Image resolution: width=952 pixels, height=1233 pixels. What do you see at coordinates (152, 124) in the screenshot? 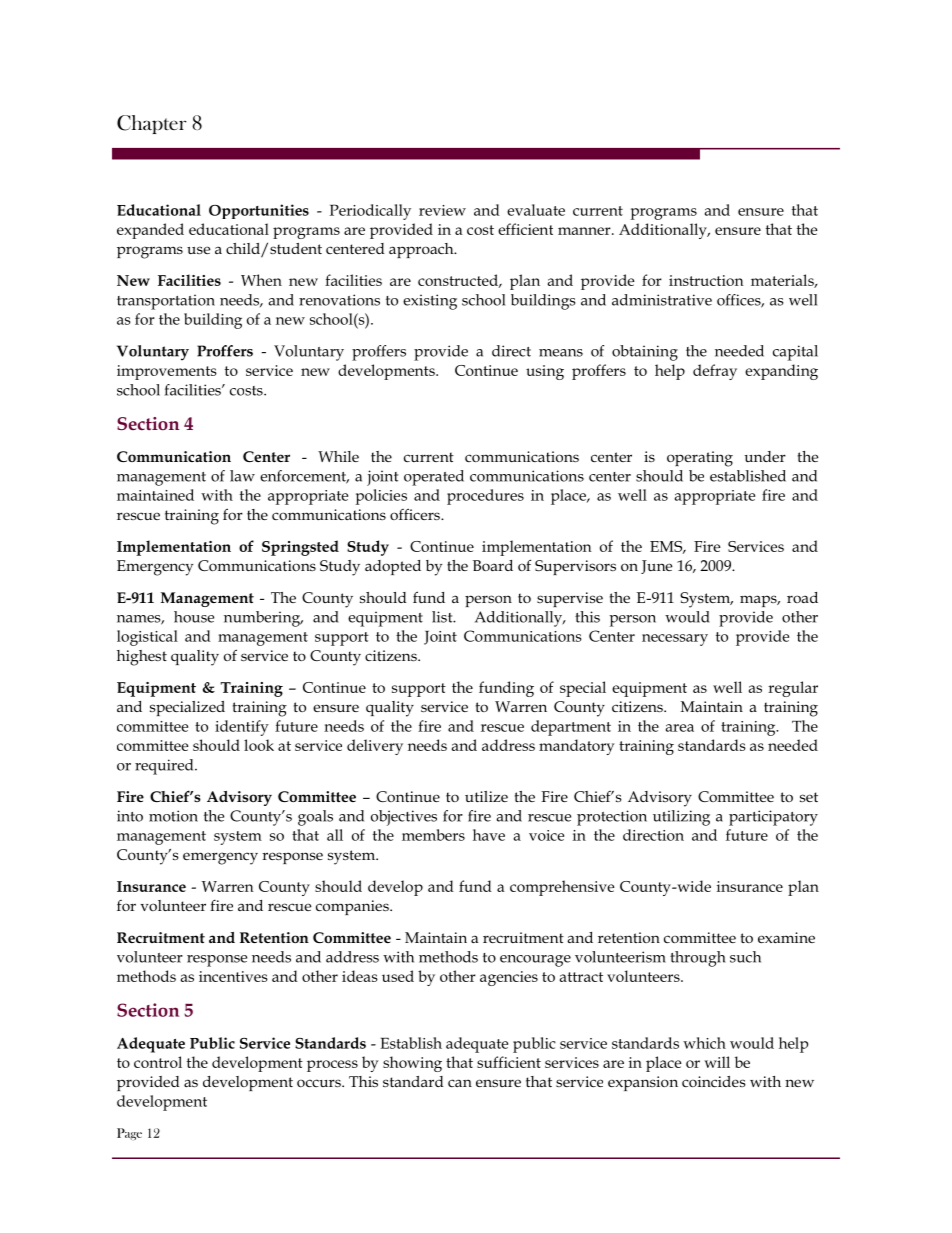
I see `Chapter` at bounding box center [152, 124].
